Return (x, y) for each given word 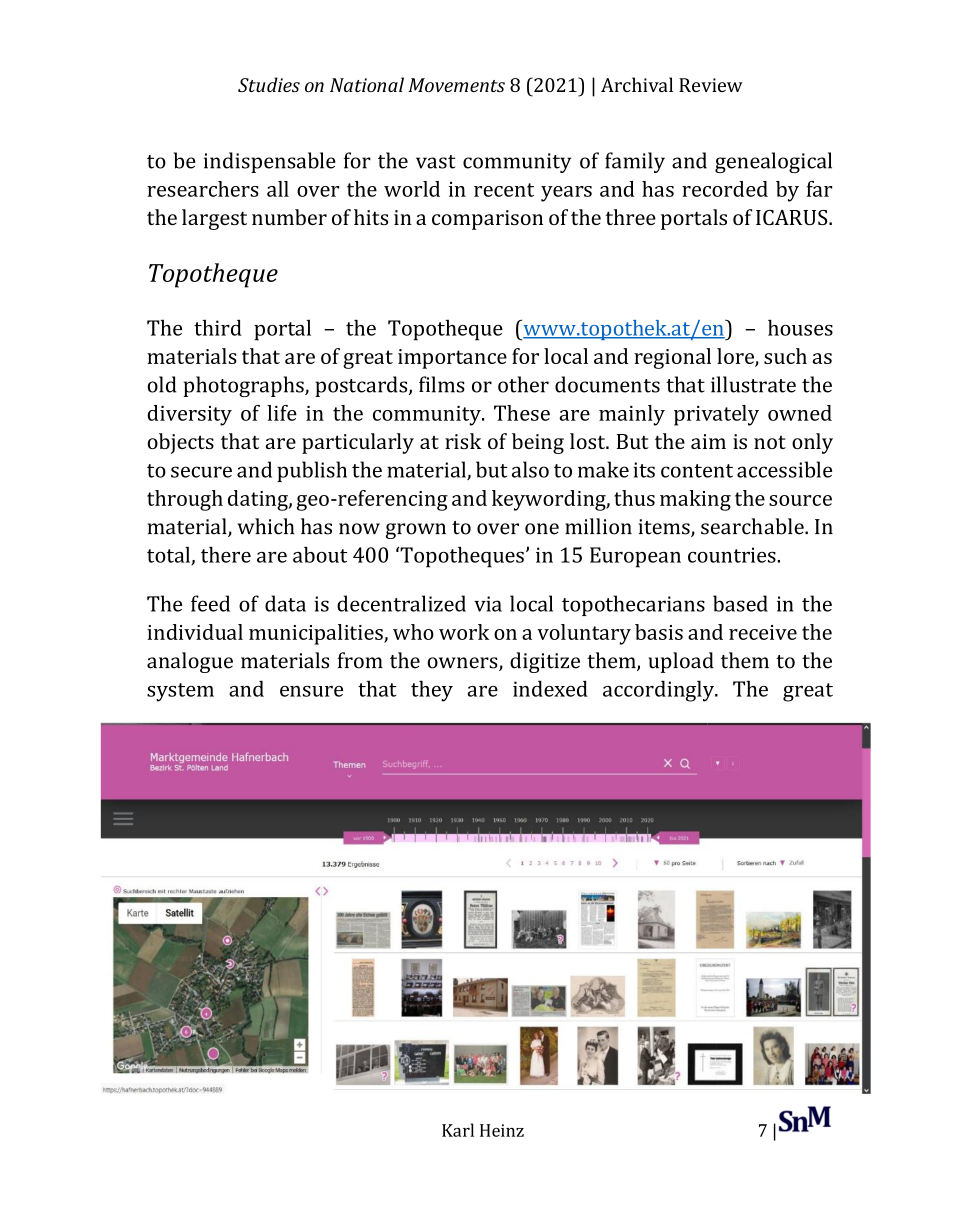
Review (711, 85)
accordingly (660, 691)
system (180, 692)
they (432, 691)
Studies (269, 84)
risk (463, 441)
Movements (456, 85)
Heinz (502, 1130)
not (770, 442)
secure (201, 472)
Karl (458, 1130)
